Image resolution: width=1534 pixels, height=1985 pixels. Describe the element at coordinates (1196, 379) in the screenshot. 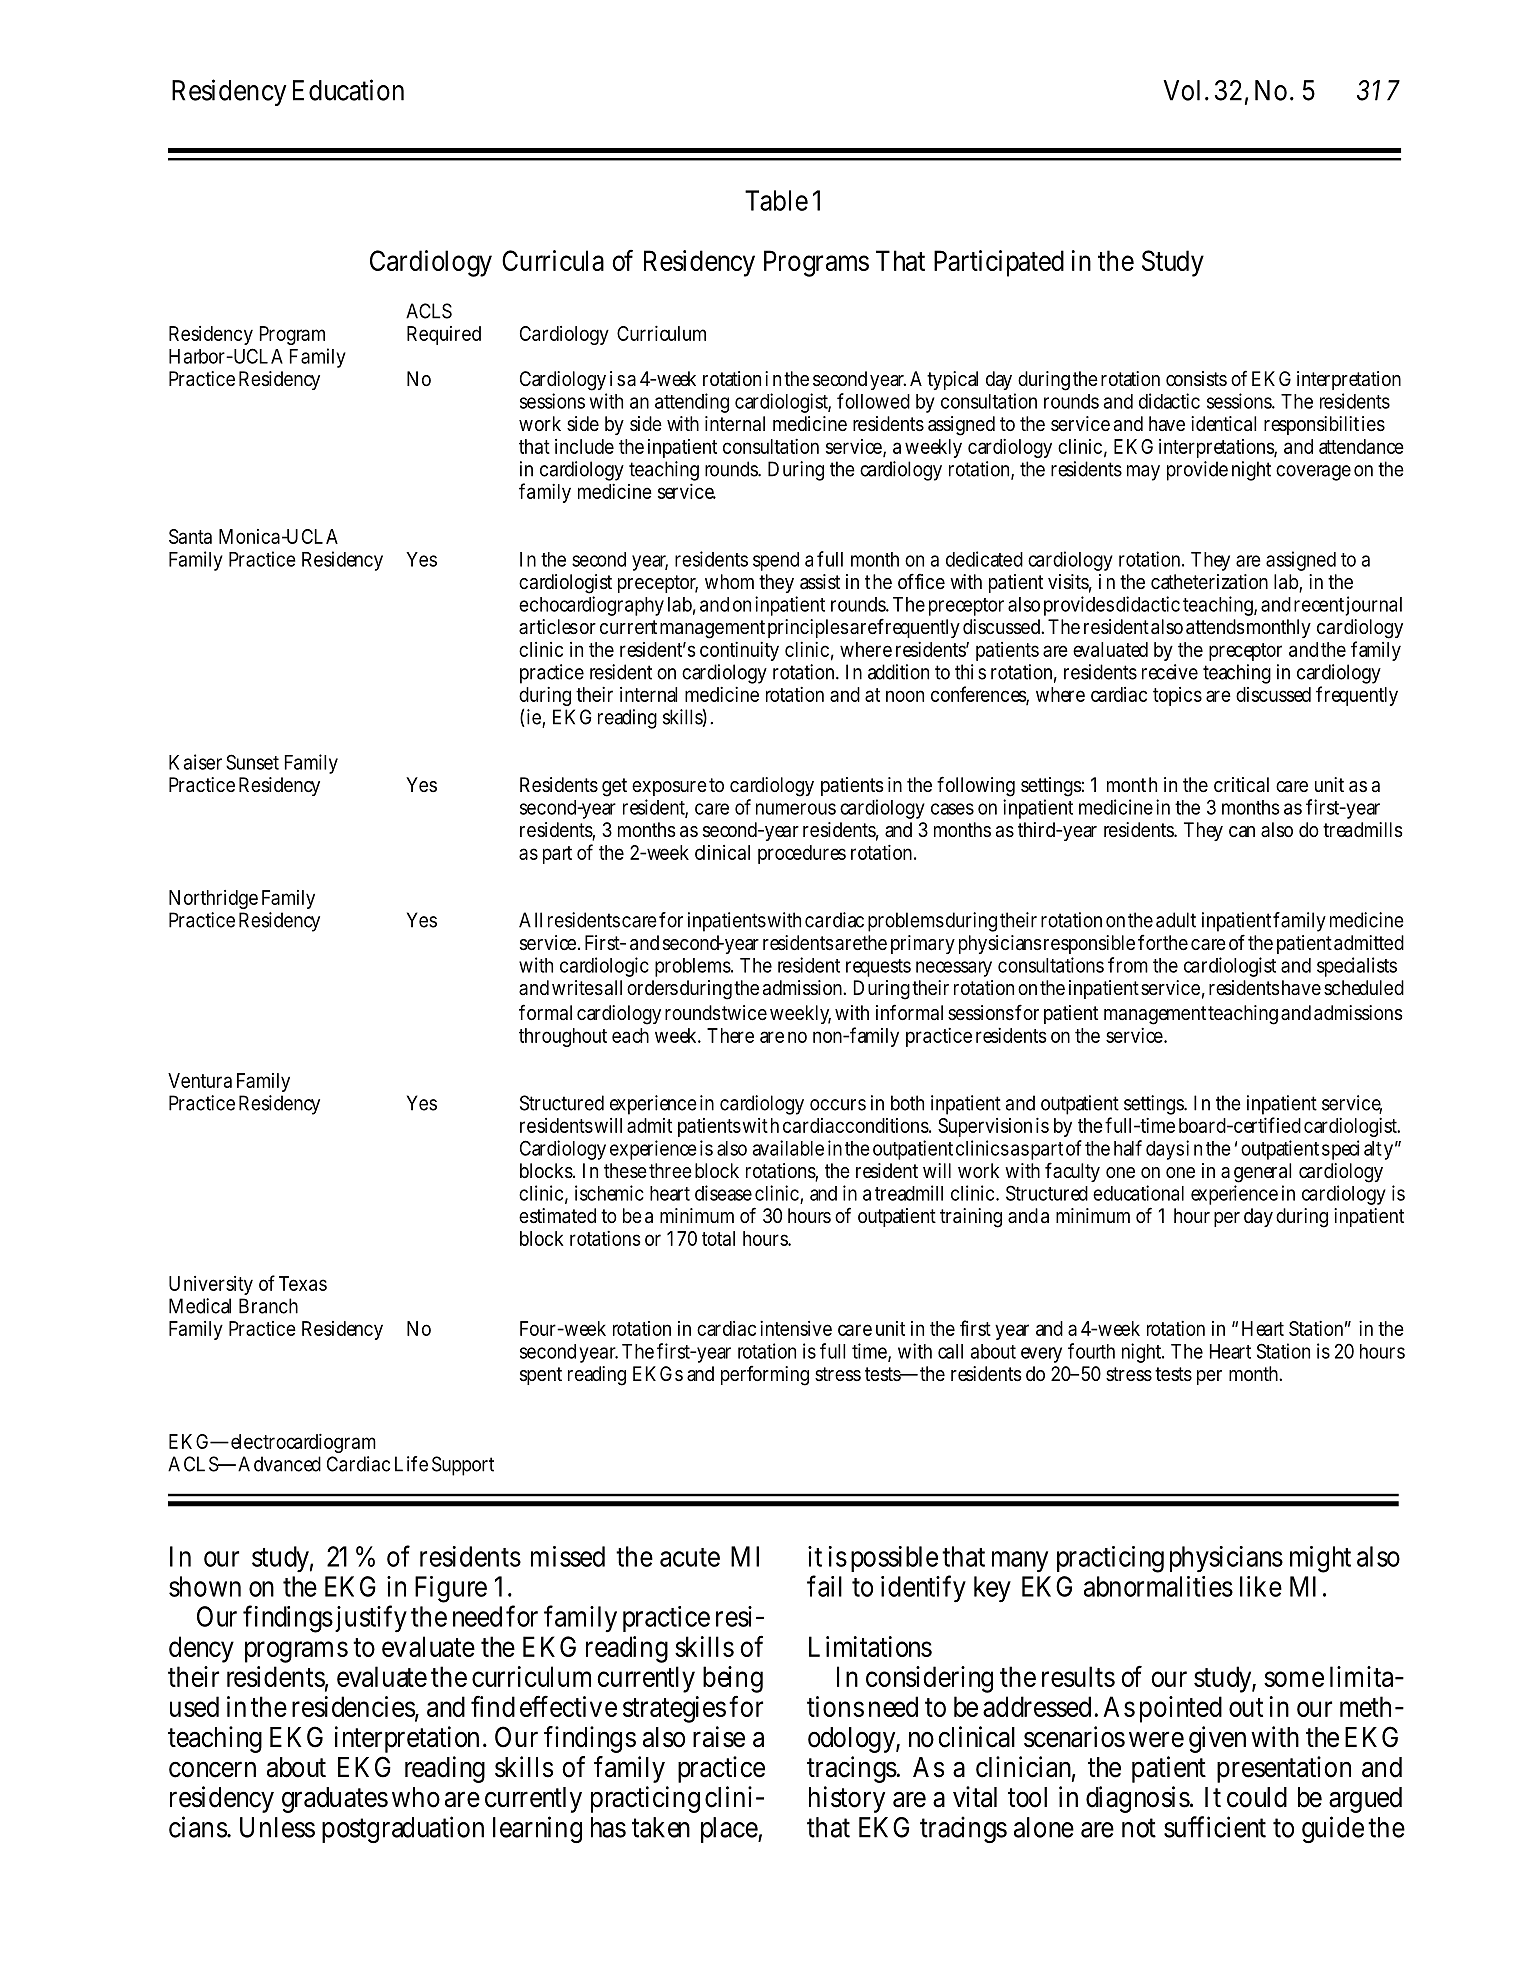

I see `consists` at that location.
